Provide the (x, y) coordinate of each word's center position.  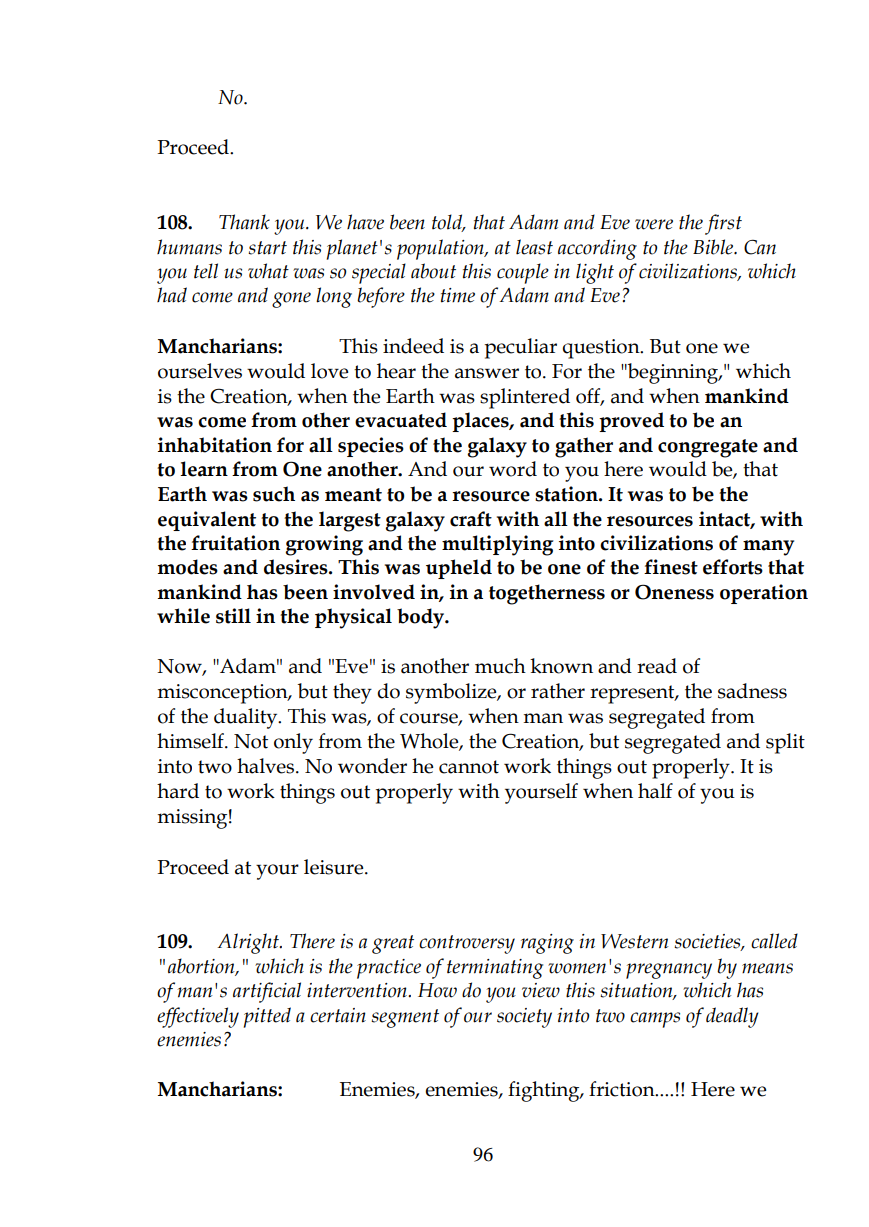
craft (471, 519)
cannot (469, 767)
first (723, 224)
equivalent (207, 521)
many (768, 548)
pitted (267, 1017)
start (267, 248)
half (655, 791)
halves (267, 766)
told (448, 223)
